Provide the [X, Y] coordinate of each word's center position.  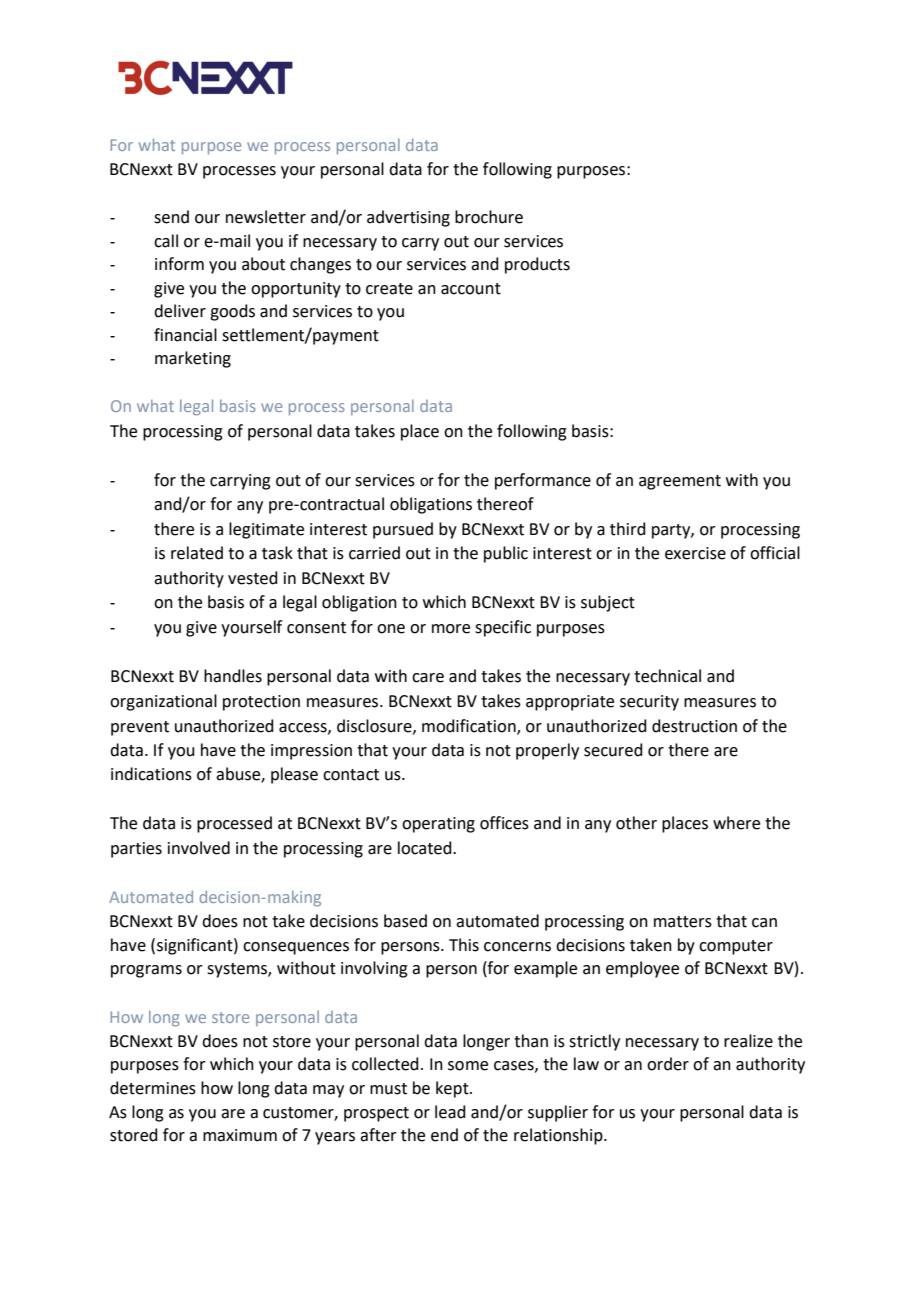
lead [450, 1112]
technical [667, 676]
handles [233, 676]
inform [179, 264]
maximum [240, 1135]
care [428, 678]
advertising [408, 218]
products [537, 265]
